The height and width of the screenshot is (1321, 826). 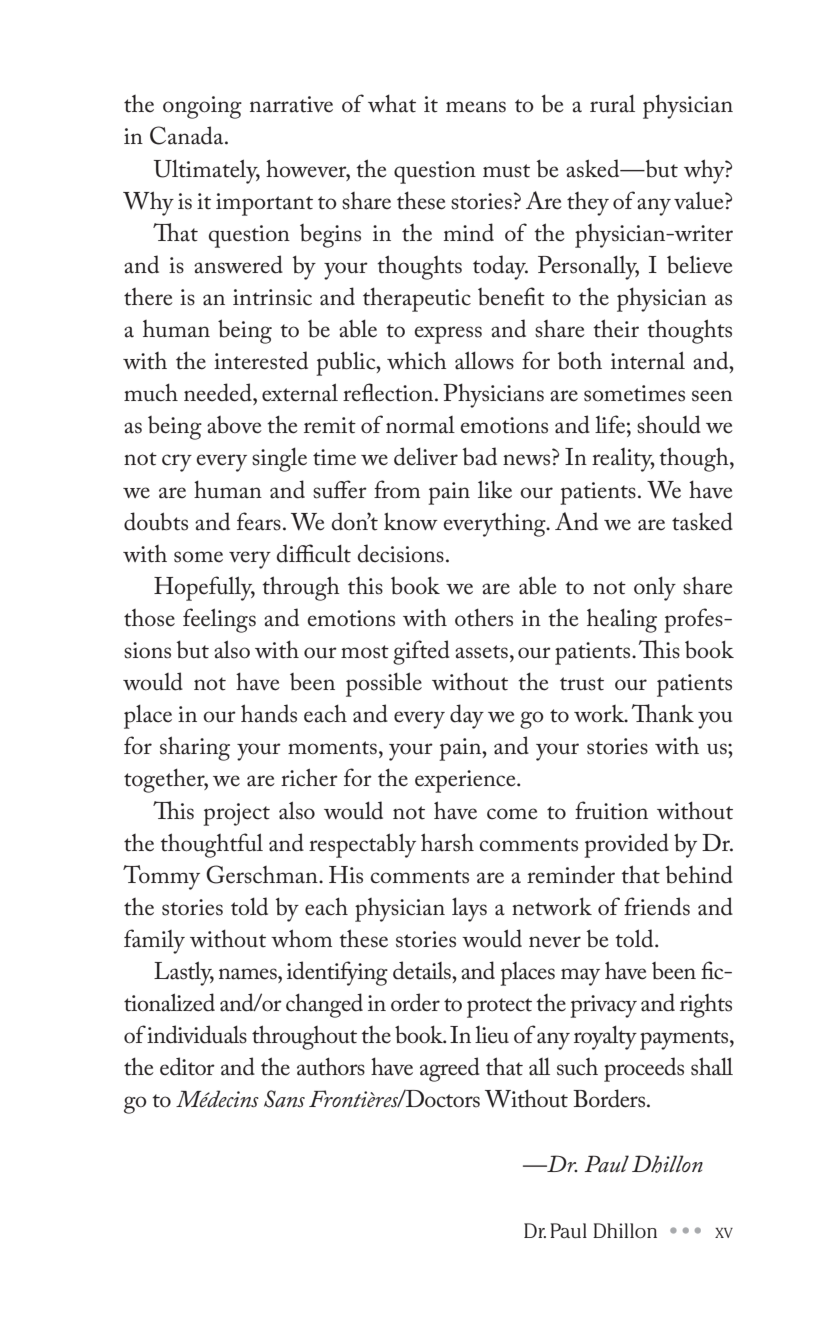 I want to click on only, so click(x=655, y=589).
